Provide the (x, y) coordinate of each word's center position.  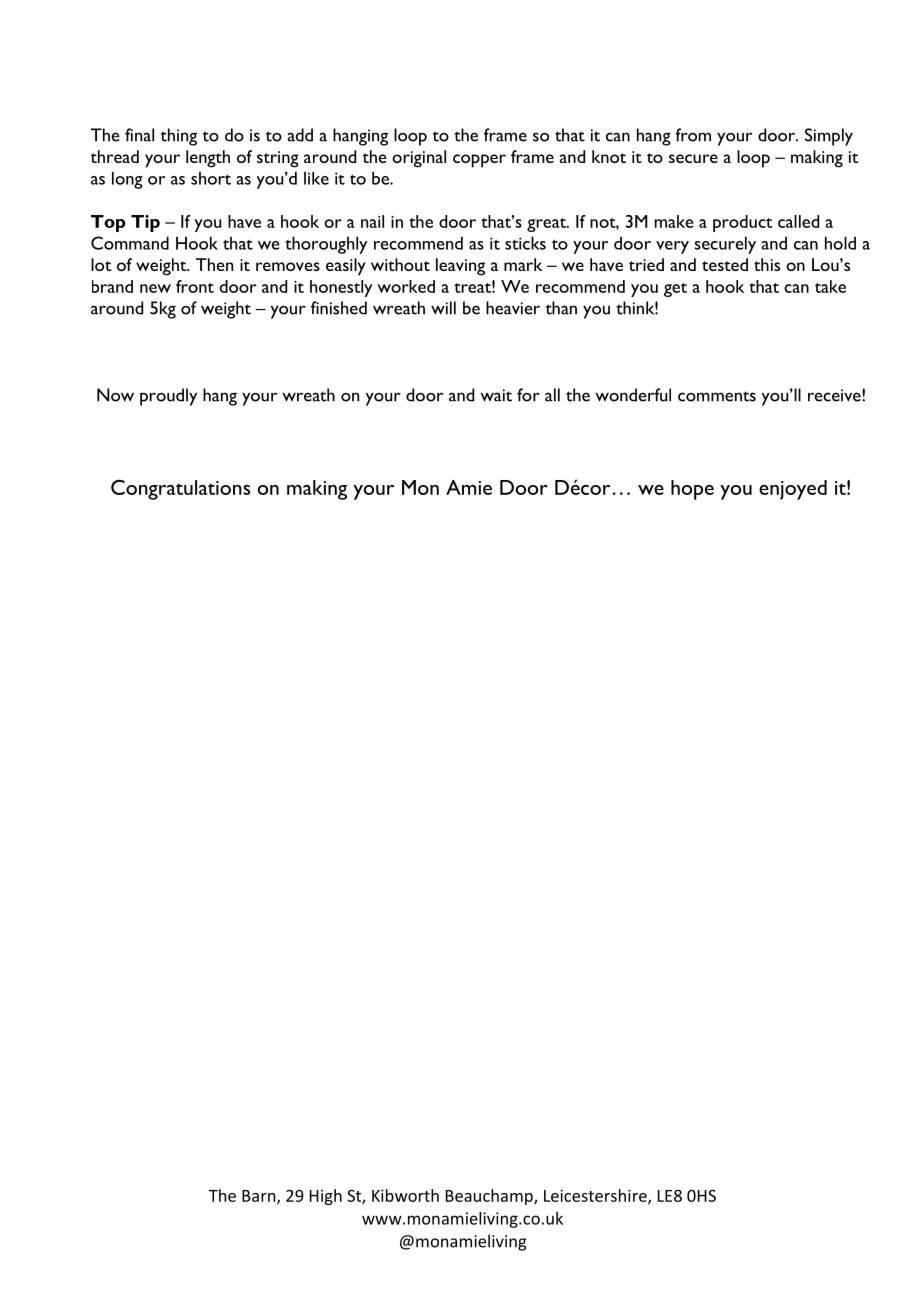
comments (717, 396)
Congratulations (180, 490)
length (208, 159)
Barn (260, 1197)
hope (692, 490)
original (419, 159)
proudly (168, 397)
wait (496, 395)
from (693, 135)
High (326, 1197)
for (528, 395)
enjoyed (793, 490)
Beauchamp (490, 1197)
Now (115, 395)
